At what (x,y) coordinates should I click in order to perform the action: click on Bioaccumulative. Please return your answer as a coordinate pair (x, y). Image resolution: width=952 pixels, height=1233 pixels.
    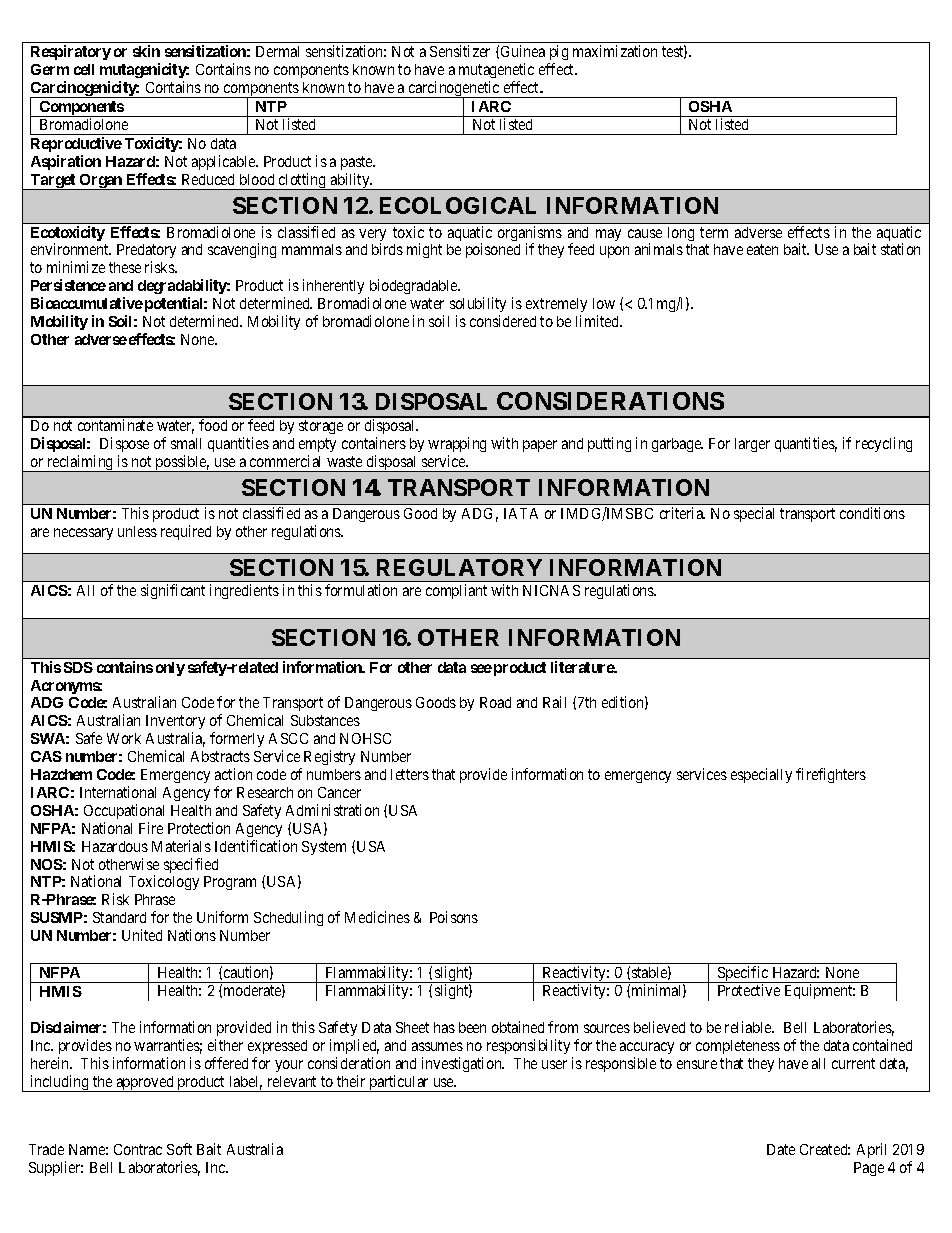
    Looking at the image, I should click on (87, 303).
